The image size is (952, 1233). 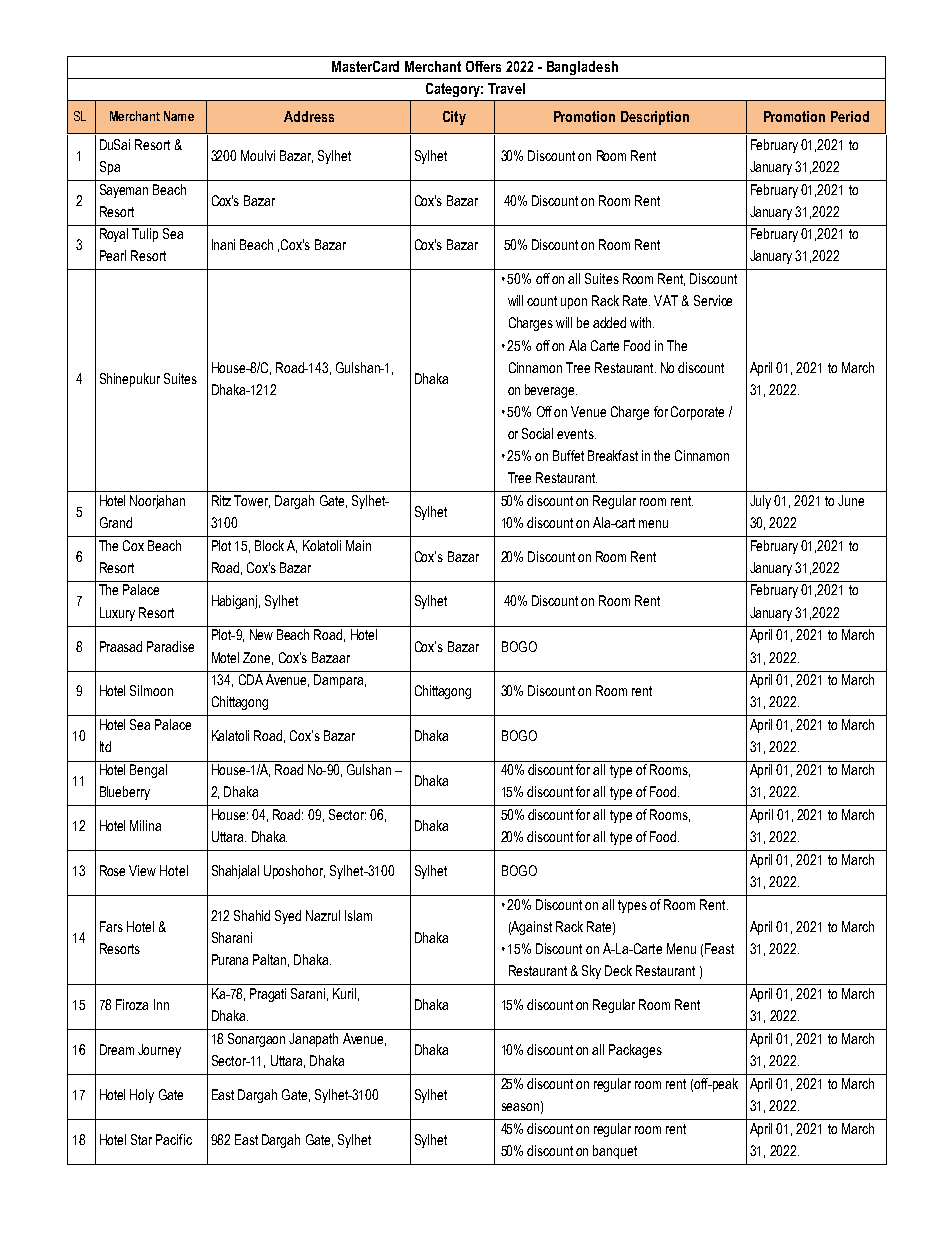 I want to click on Pearl, so click(x=113, y=255).
